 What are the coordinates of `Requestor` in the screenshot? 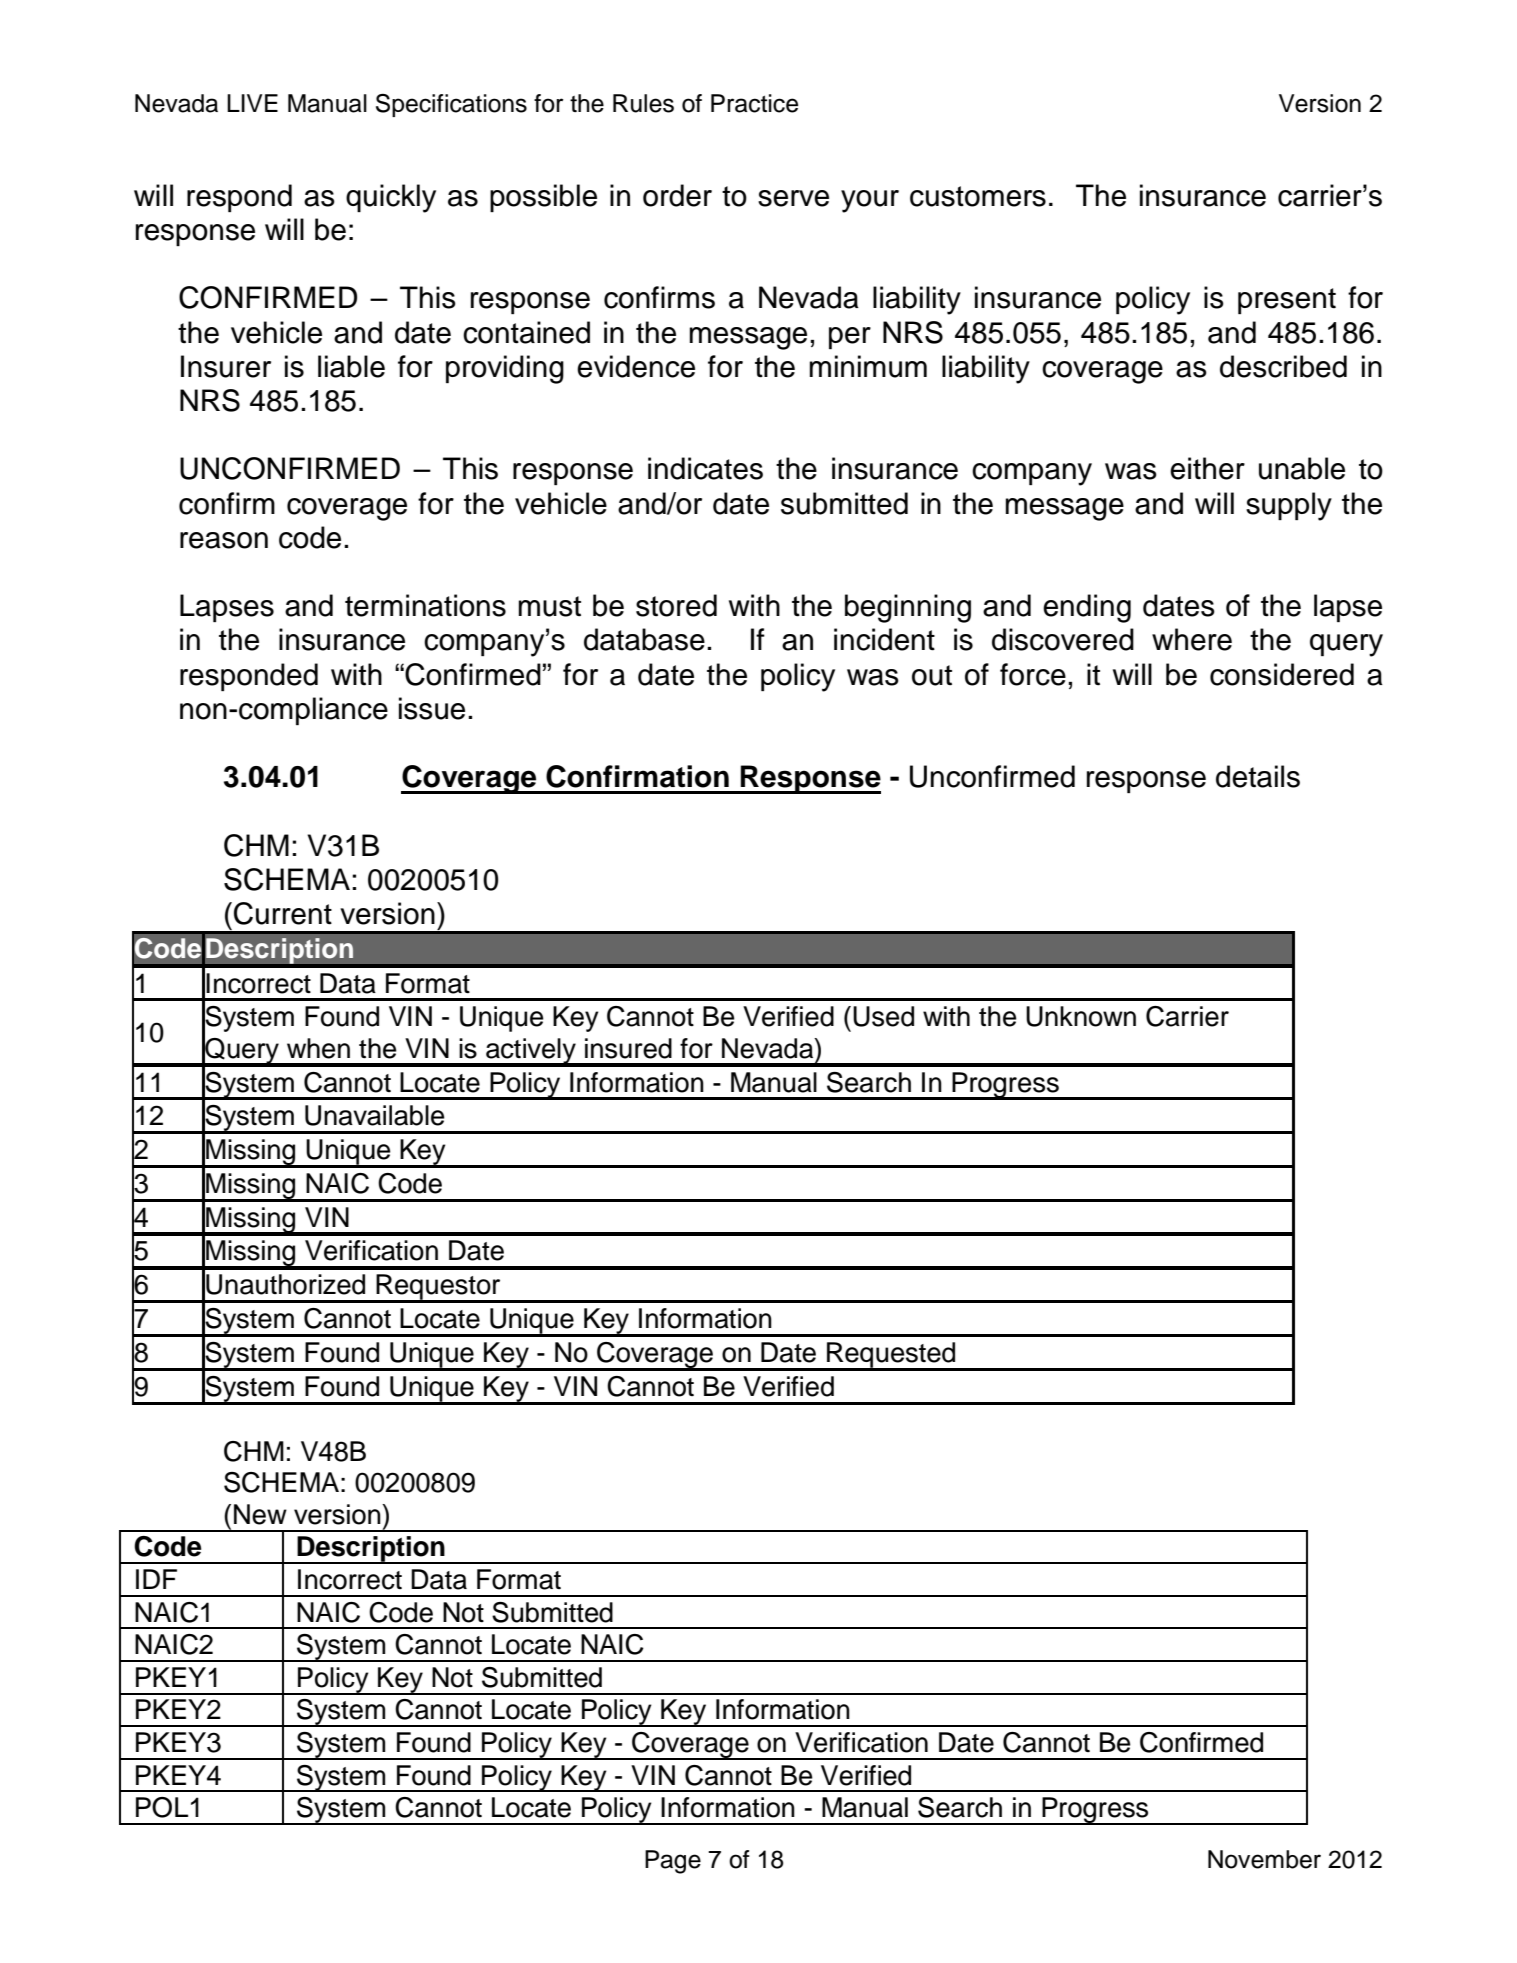 It's located at (438, 1288).
